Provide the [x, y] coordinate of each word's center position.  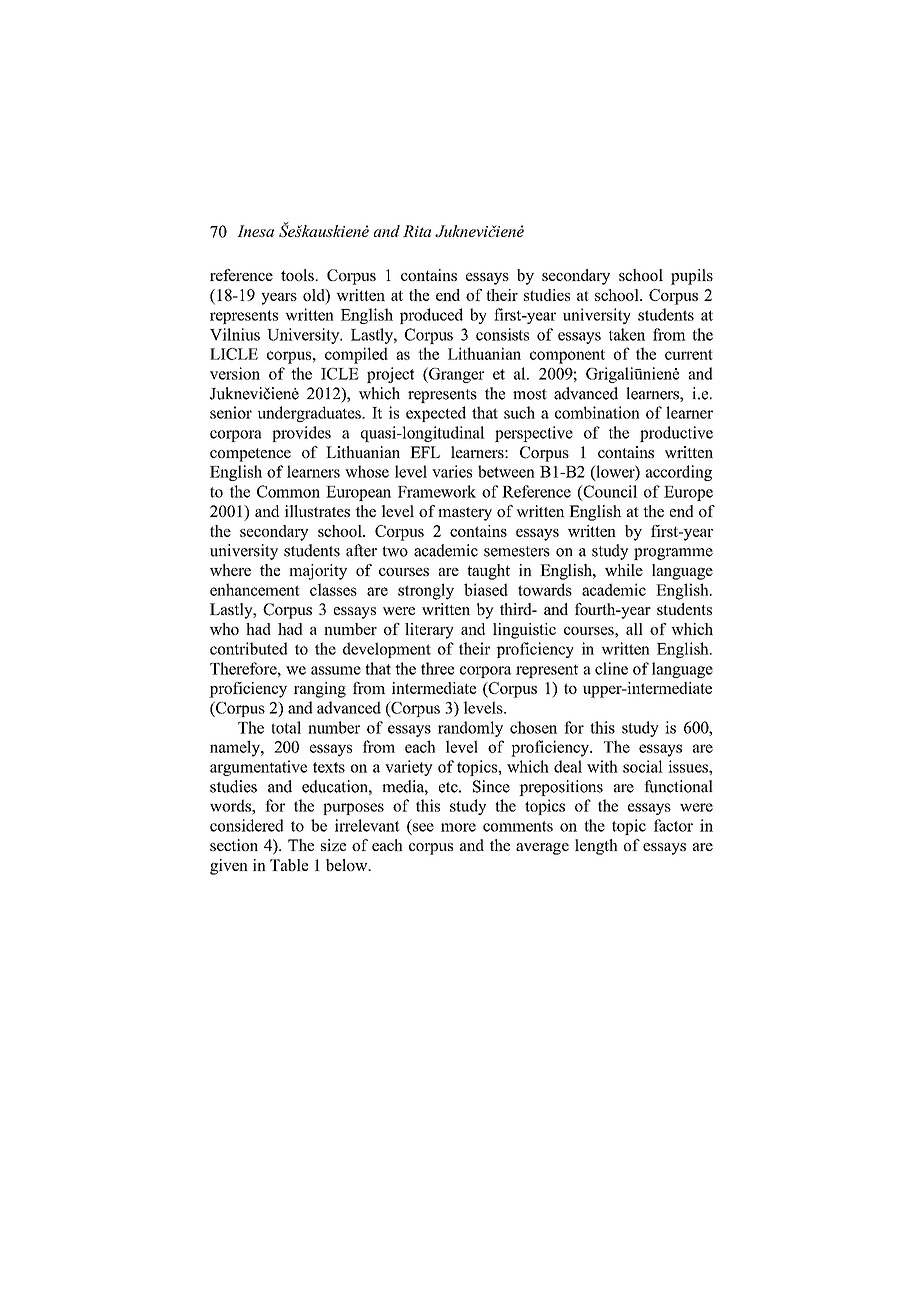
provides [301, 434]
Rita [417, 231]
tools [298, 275]
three [437, 668]
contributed [249, 648]
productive [676, 434]
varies [452, 471]
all [634, 629]
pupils [692, 277]
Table [289, 865]
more [458, 827]
